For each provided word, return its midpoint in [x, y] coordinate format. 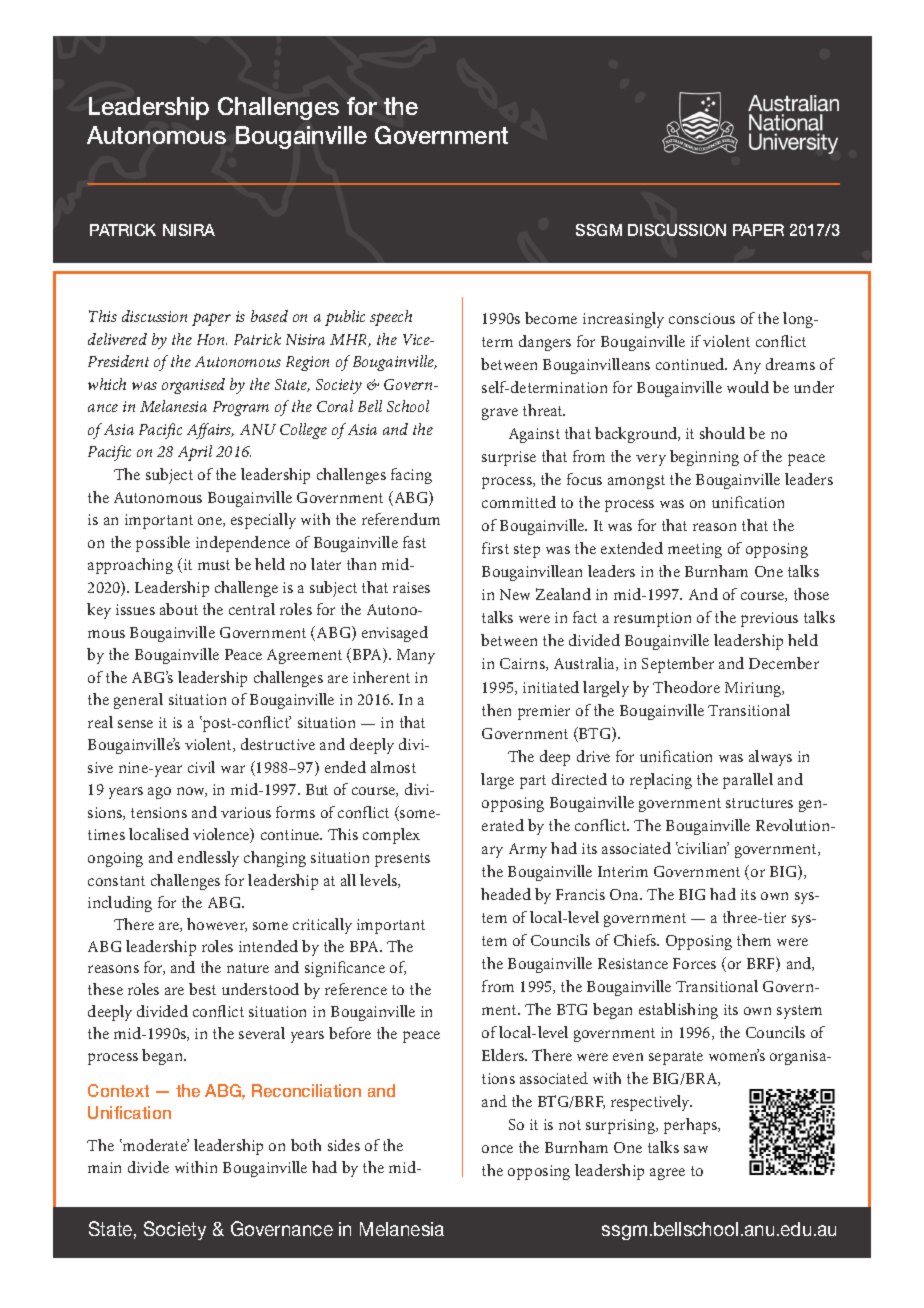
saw [696, 1149]
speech [391, 318]
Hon [212, 339]
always [770, 758]
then [496, 710]
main [104, 1167]
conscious [702, 318]
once [497, 1149]
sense [135, 724]
